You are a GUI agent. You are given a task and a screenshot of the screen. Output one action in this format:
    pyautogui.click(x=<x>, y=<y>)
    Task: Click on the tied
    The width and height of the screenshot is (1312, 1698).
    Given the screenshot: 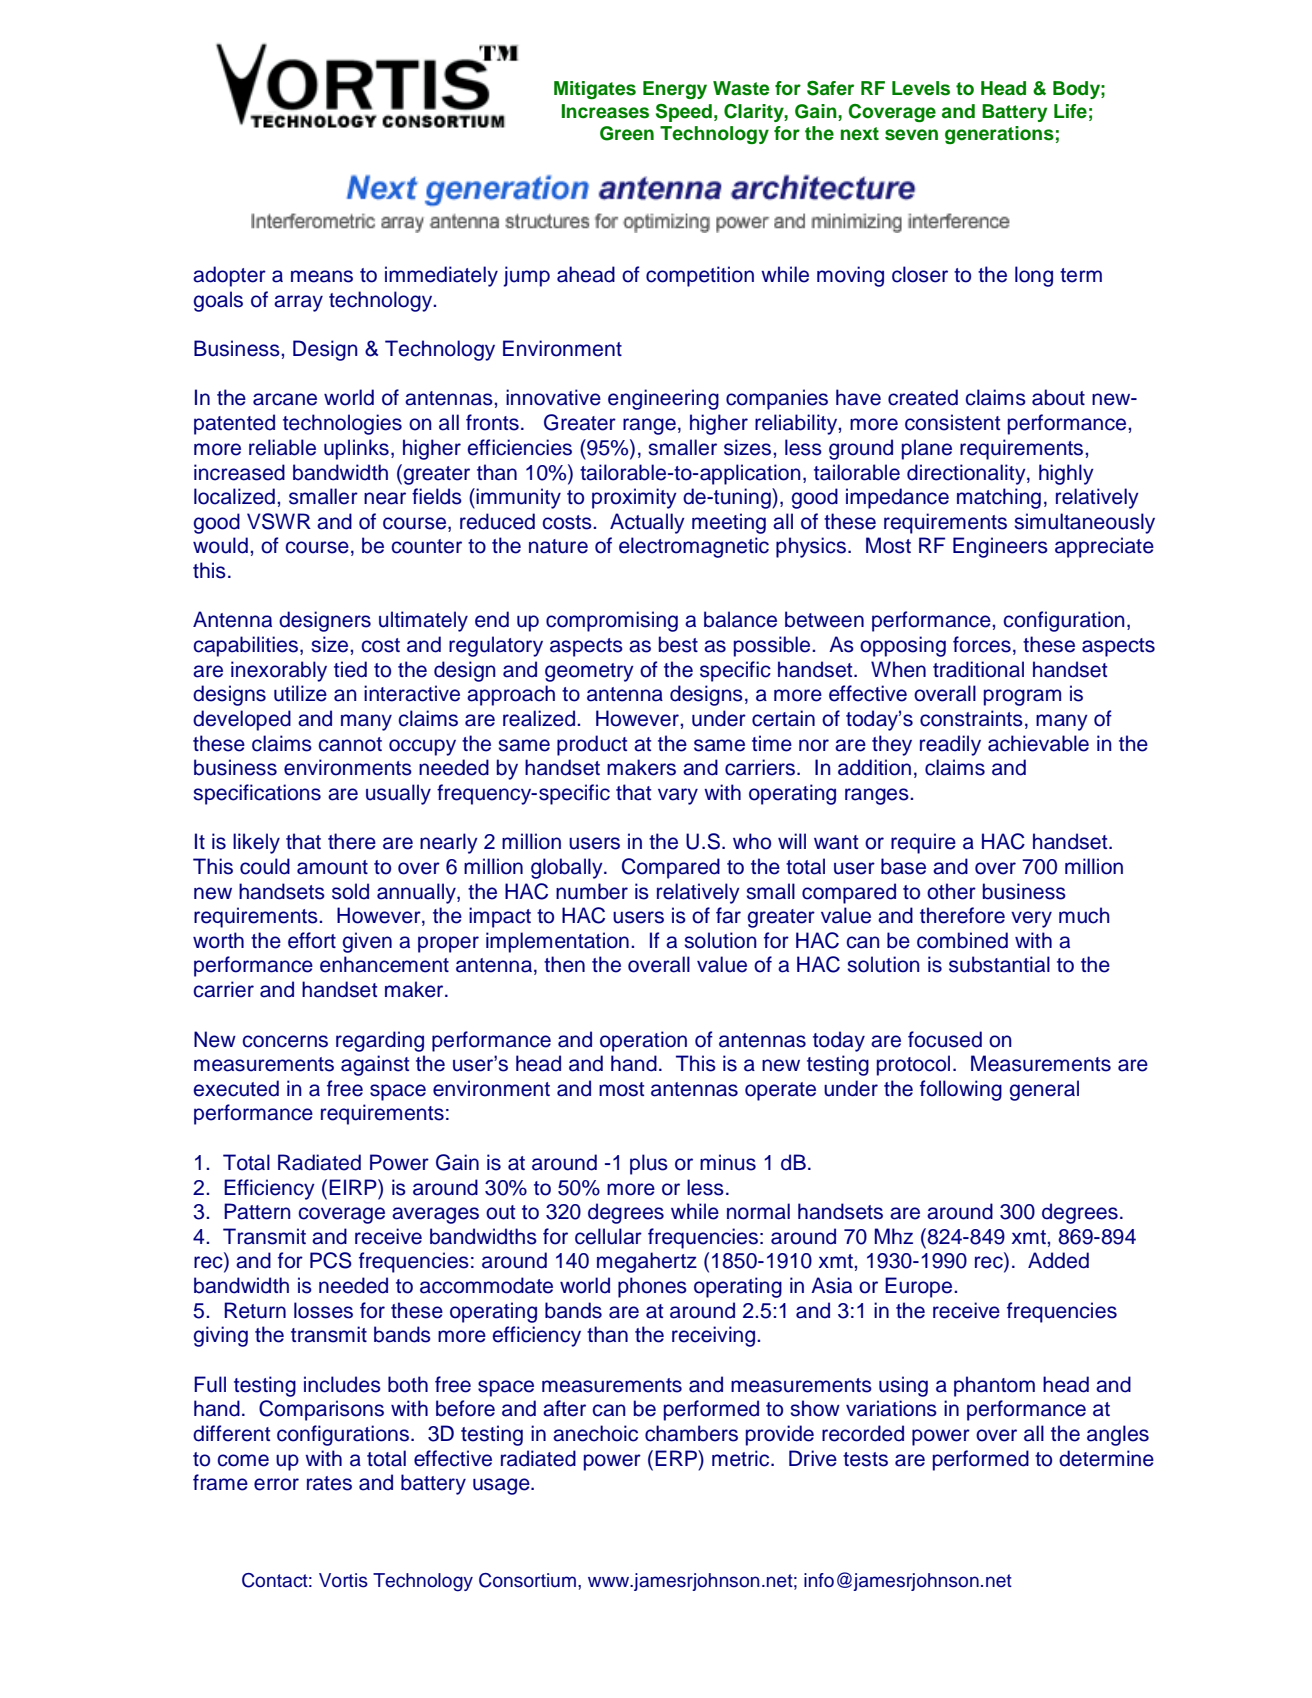 What is the action you would take?
    pyautogui.click(x=350, y=669)
